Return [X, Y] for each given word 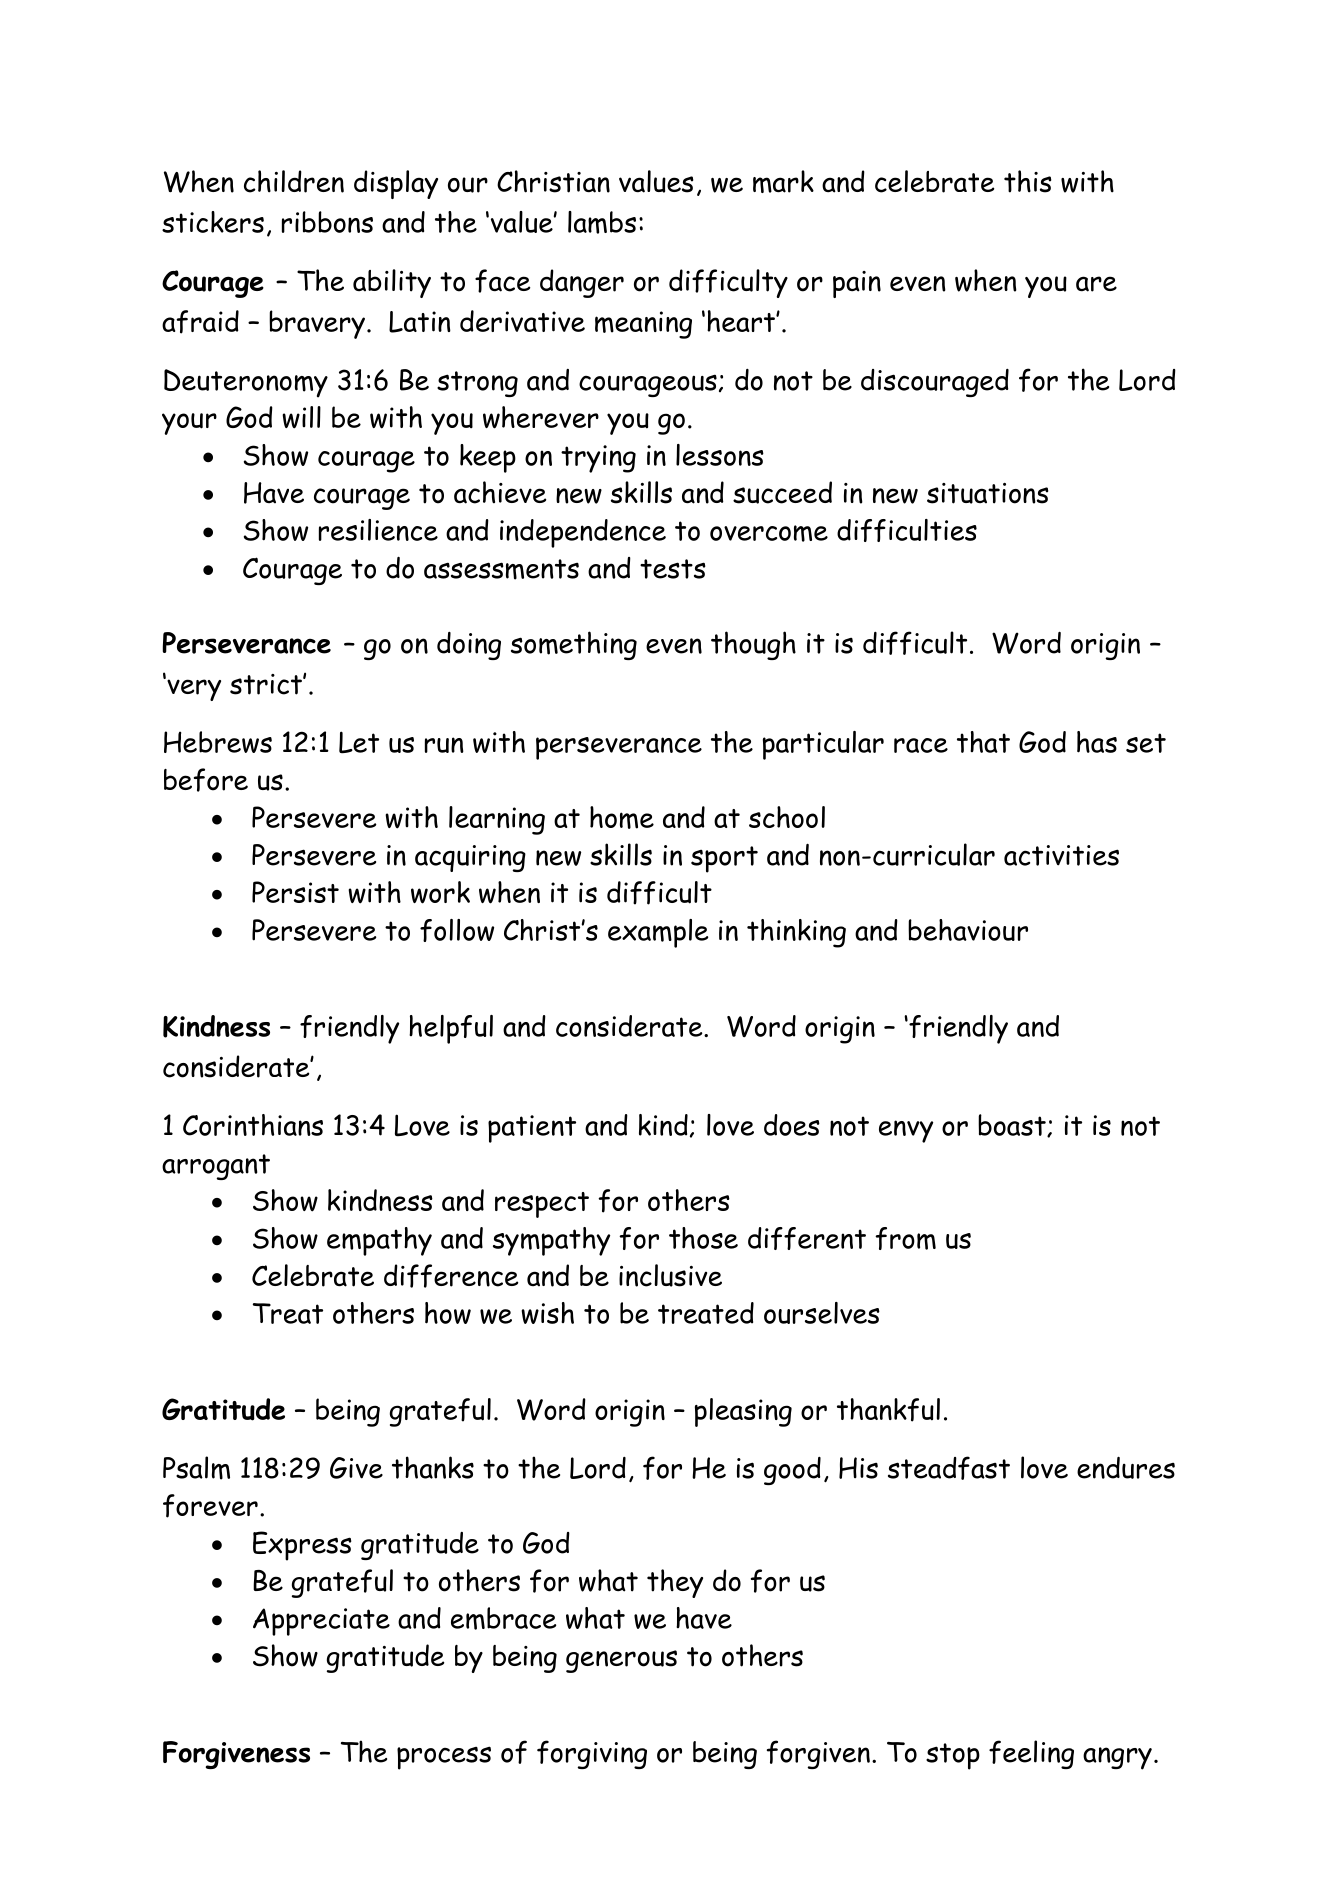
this [1028, 181]
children [294, 181]
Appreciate [321, 1622]
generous [621, 1661]
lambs [602, 222]
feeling [1031, 1754]
